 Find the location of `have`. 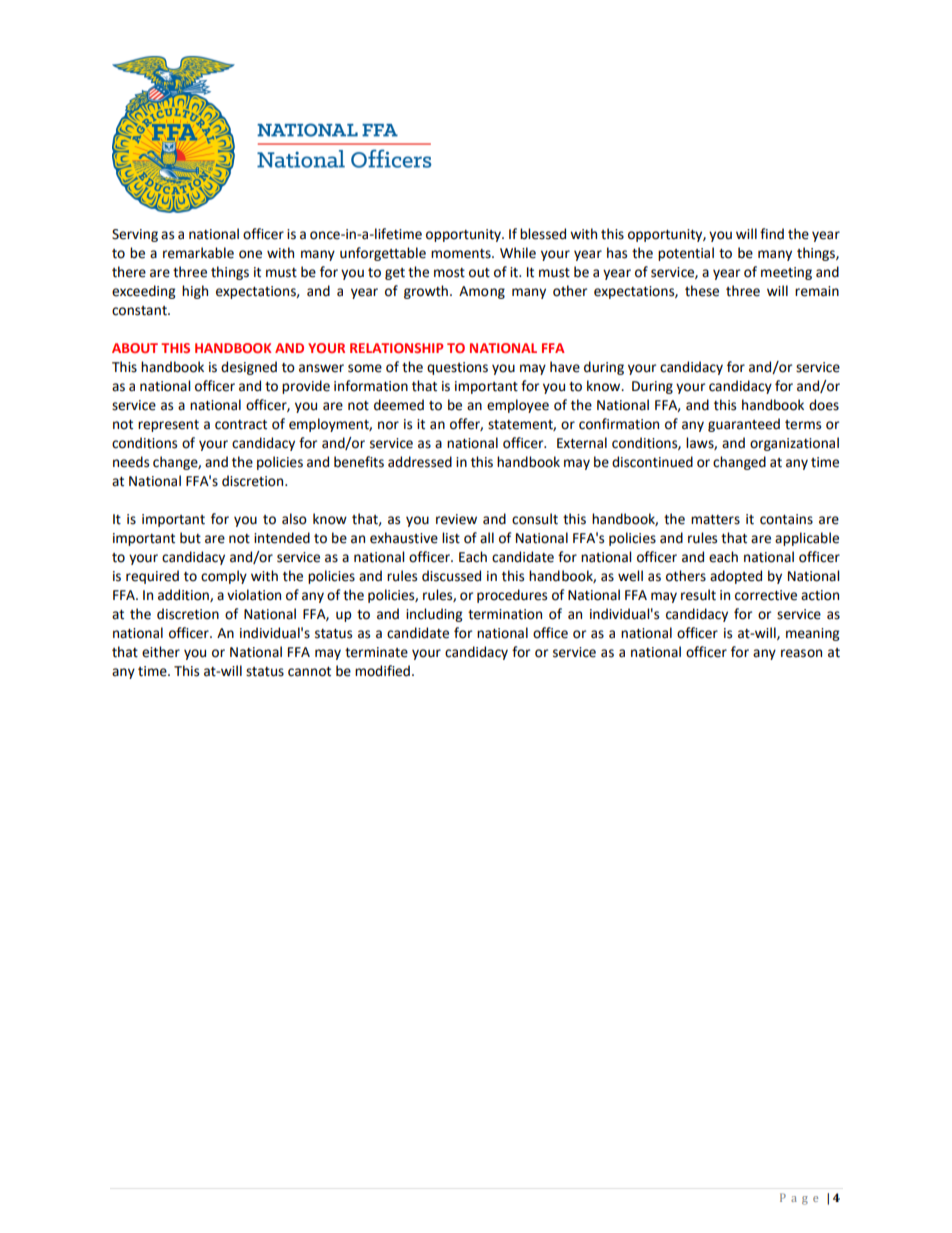

have is located at coordinates (565, 367).
